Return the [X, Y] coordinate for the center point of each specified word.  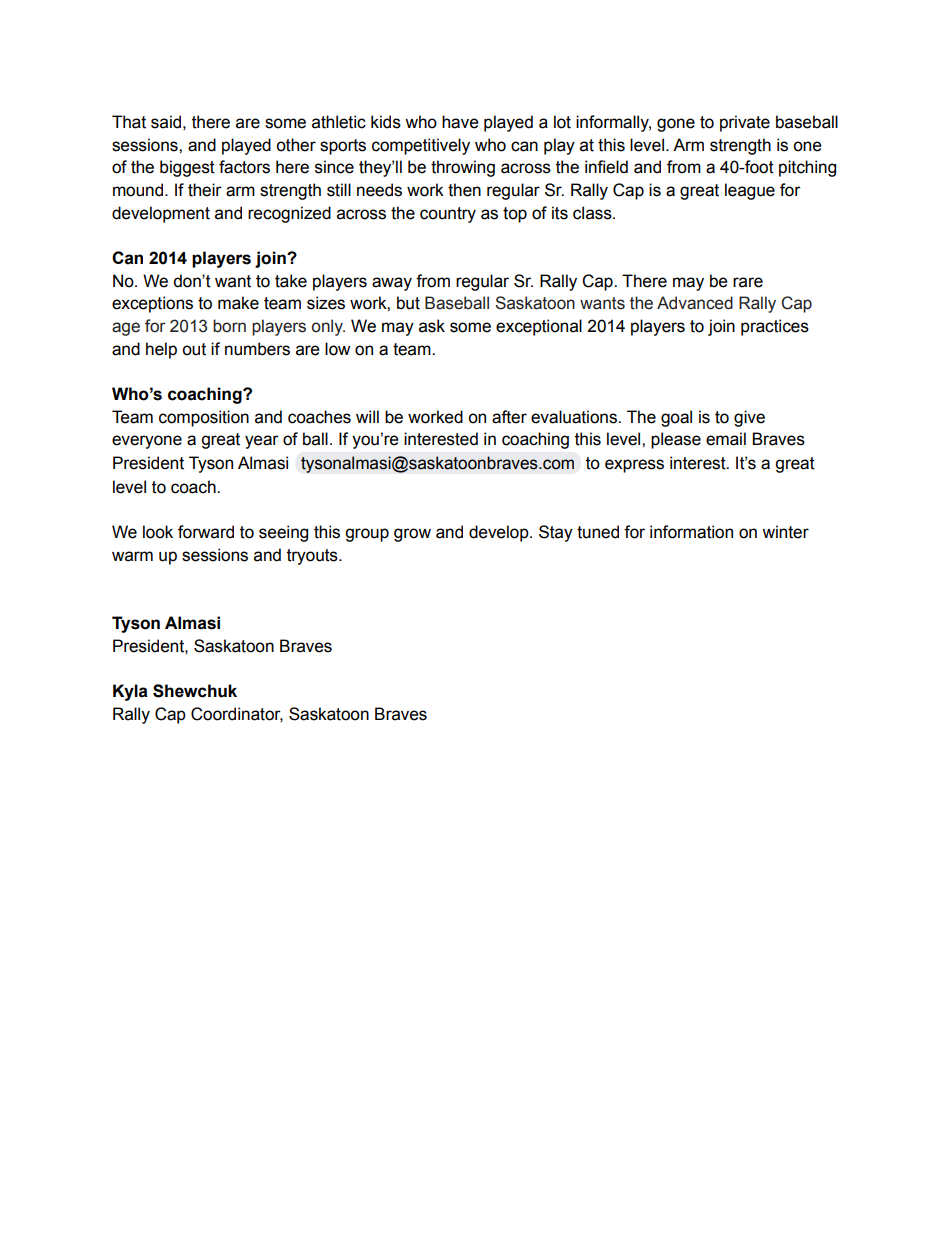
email [726, 439]
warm [132, 556]
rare [748, 282]
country [448, 215]
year [262, 442]
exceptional [539, 327]
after [509, 417]
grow [412, 535]
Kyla [130, 692]
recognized [289, 214]
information [691, 532]
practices [775, 327]
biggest [187, 168]
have [460, 122]
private [745, 123]
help [161, 350]
